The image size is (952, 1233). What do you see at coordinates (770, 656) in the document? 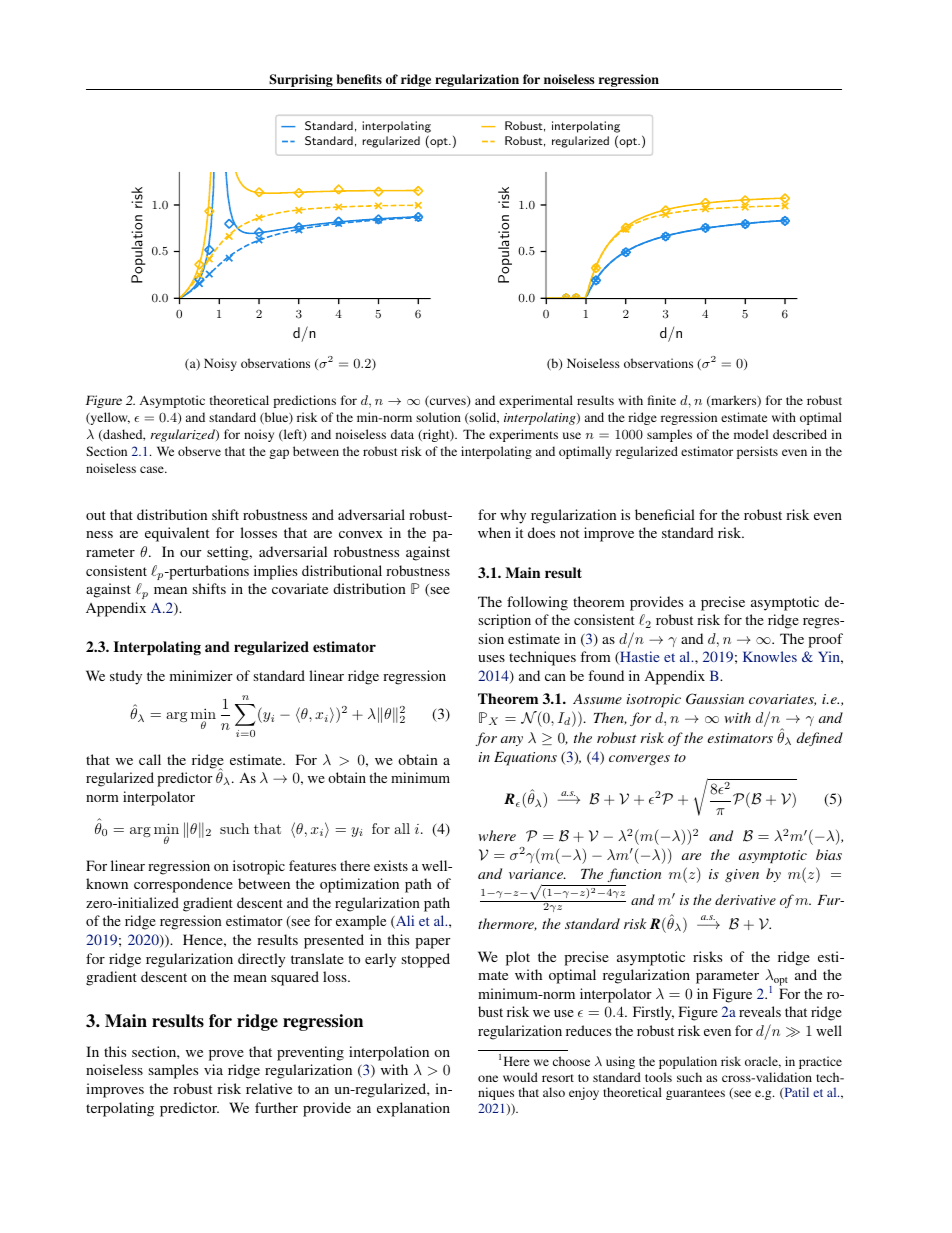
I see `Knowles` at bounding box center [770, 656].
